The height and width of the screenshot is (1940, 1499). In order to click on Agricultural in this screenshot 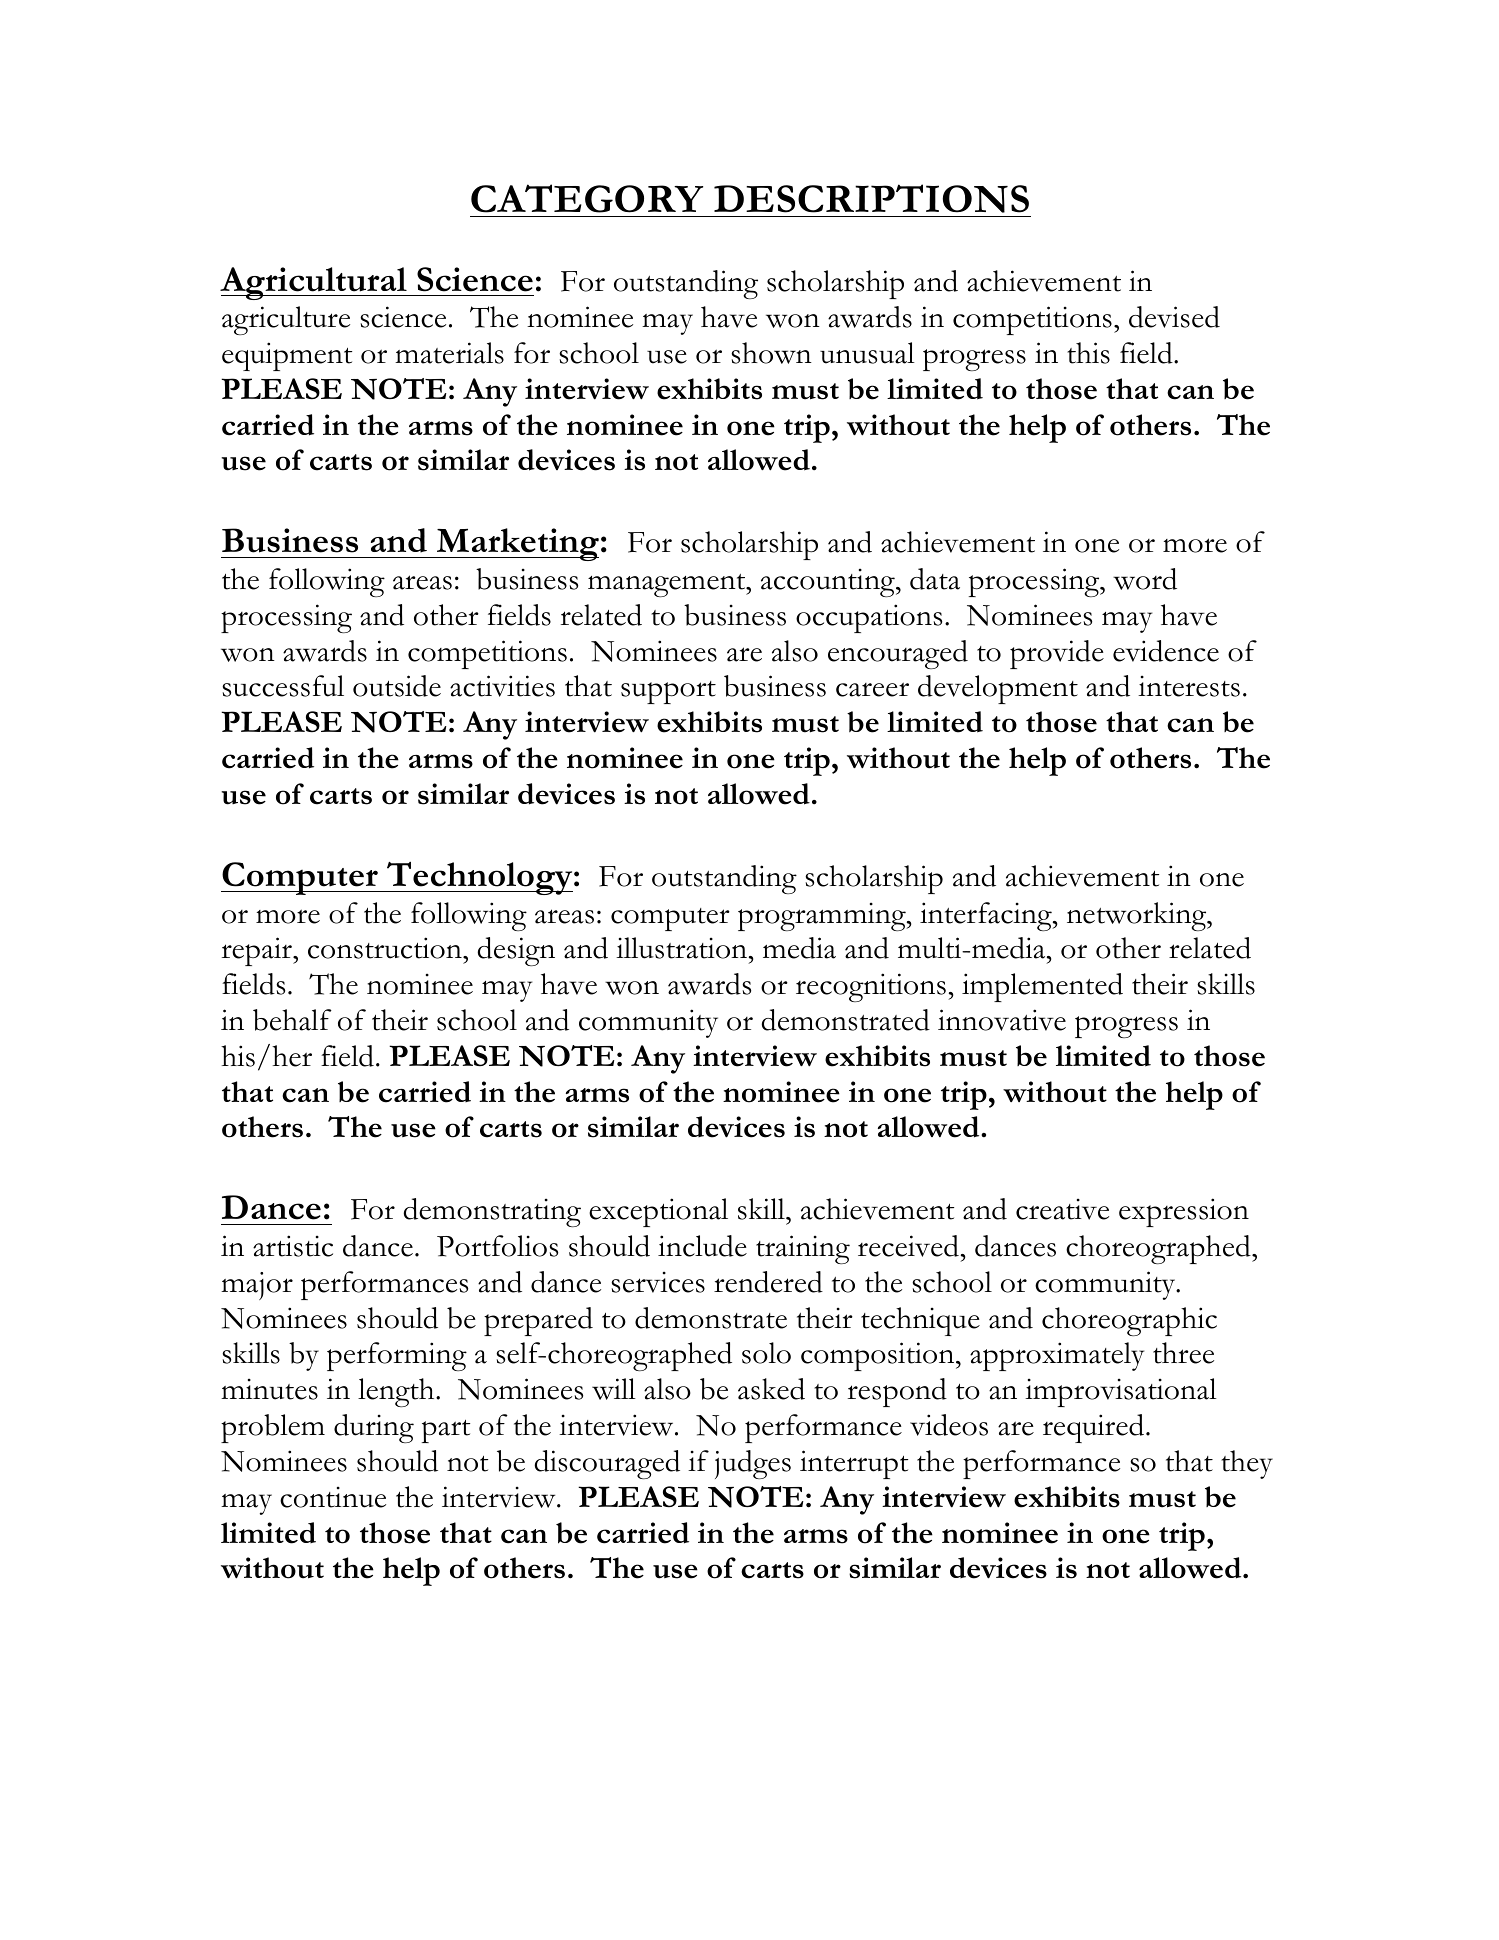, I will do `click(314, 283)`.
